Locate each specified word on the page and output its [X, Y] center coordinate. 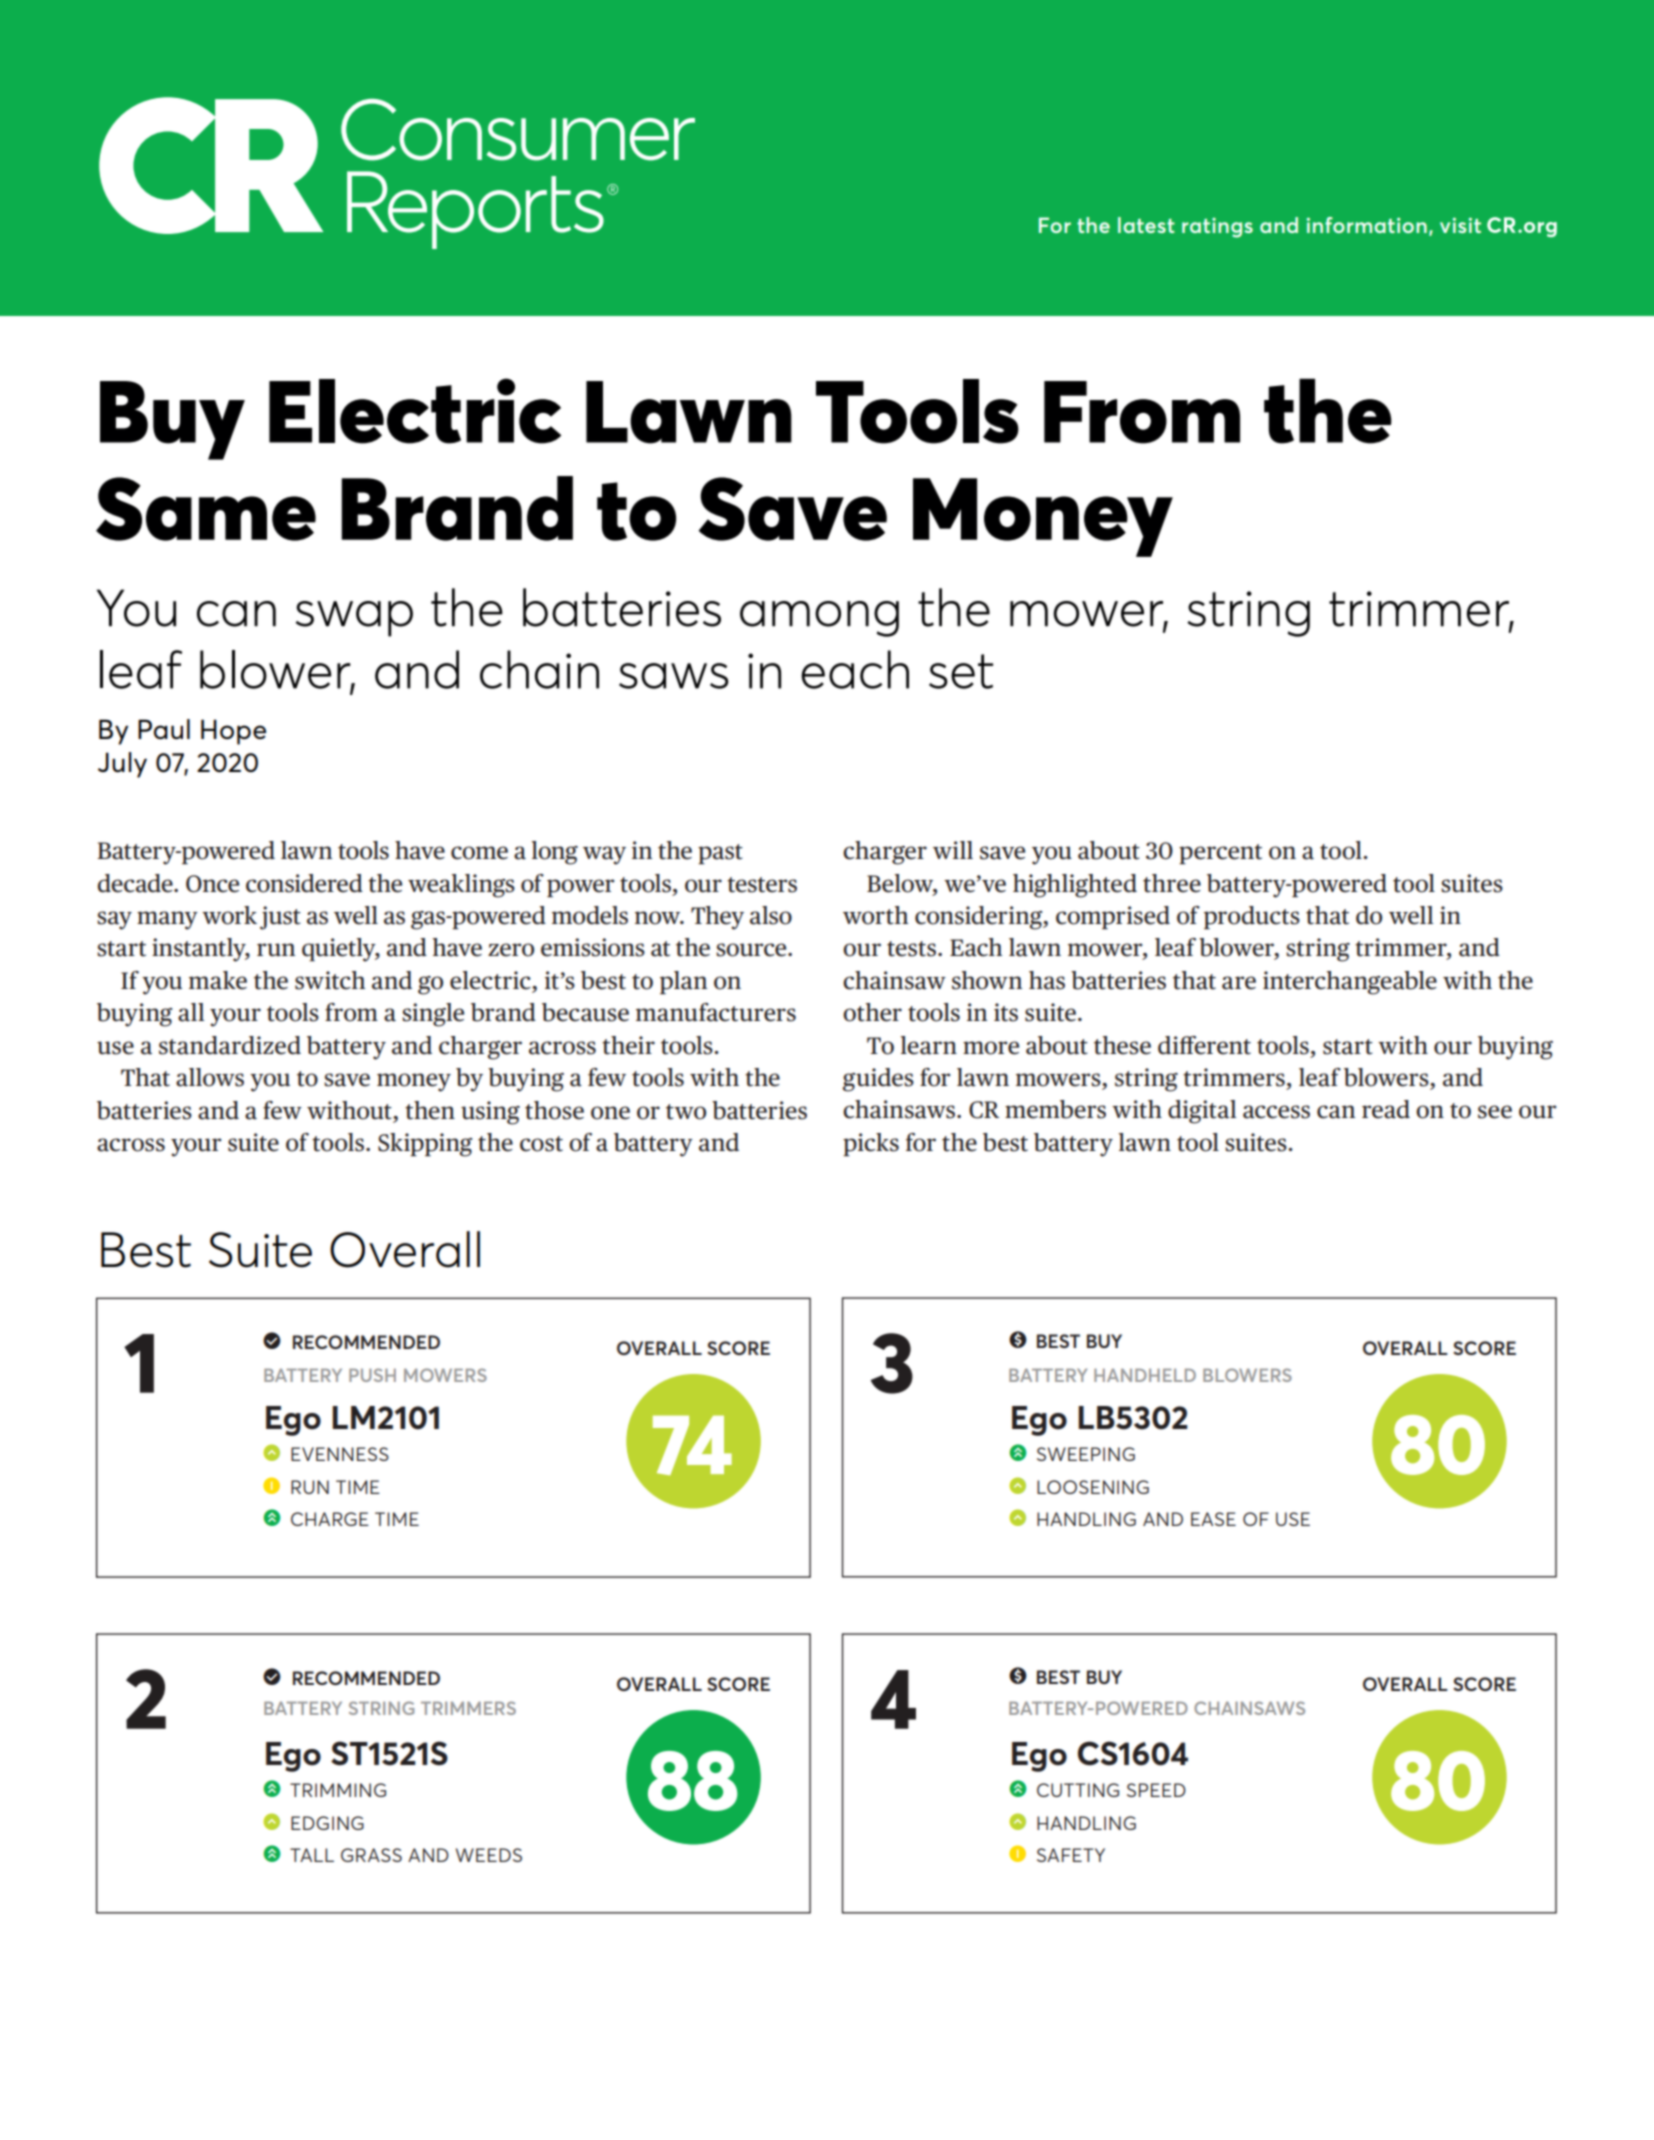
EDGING [327, 1823]
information [1366, 225]
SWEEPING [1086, 1454]
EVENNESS [340, 1454]
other [872, 1012]
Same [206, 509]
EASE [1213, 1519]
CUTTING [1078, 1790]
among [819, 619]
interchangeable [1350, 983]
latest [1146, 225]
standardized [230, 1045]
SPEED [1156, 1790]
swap [354, 619]
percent [1220, 854]
